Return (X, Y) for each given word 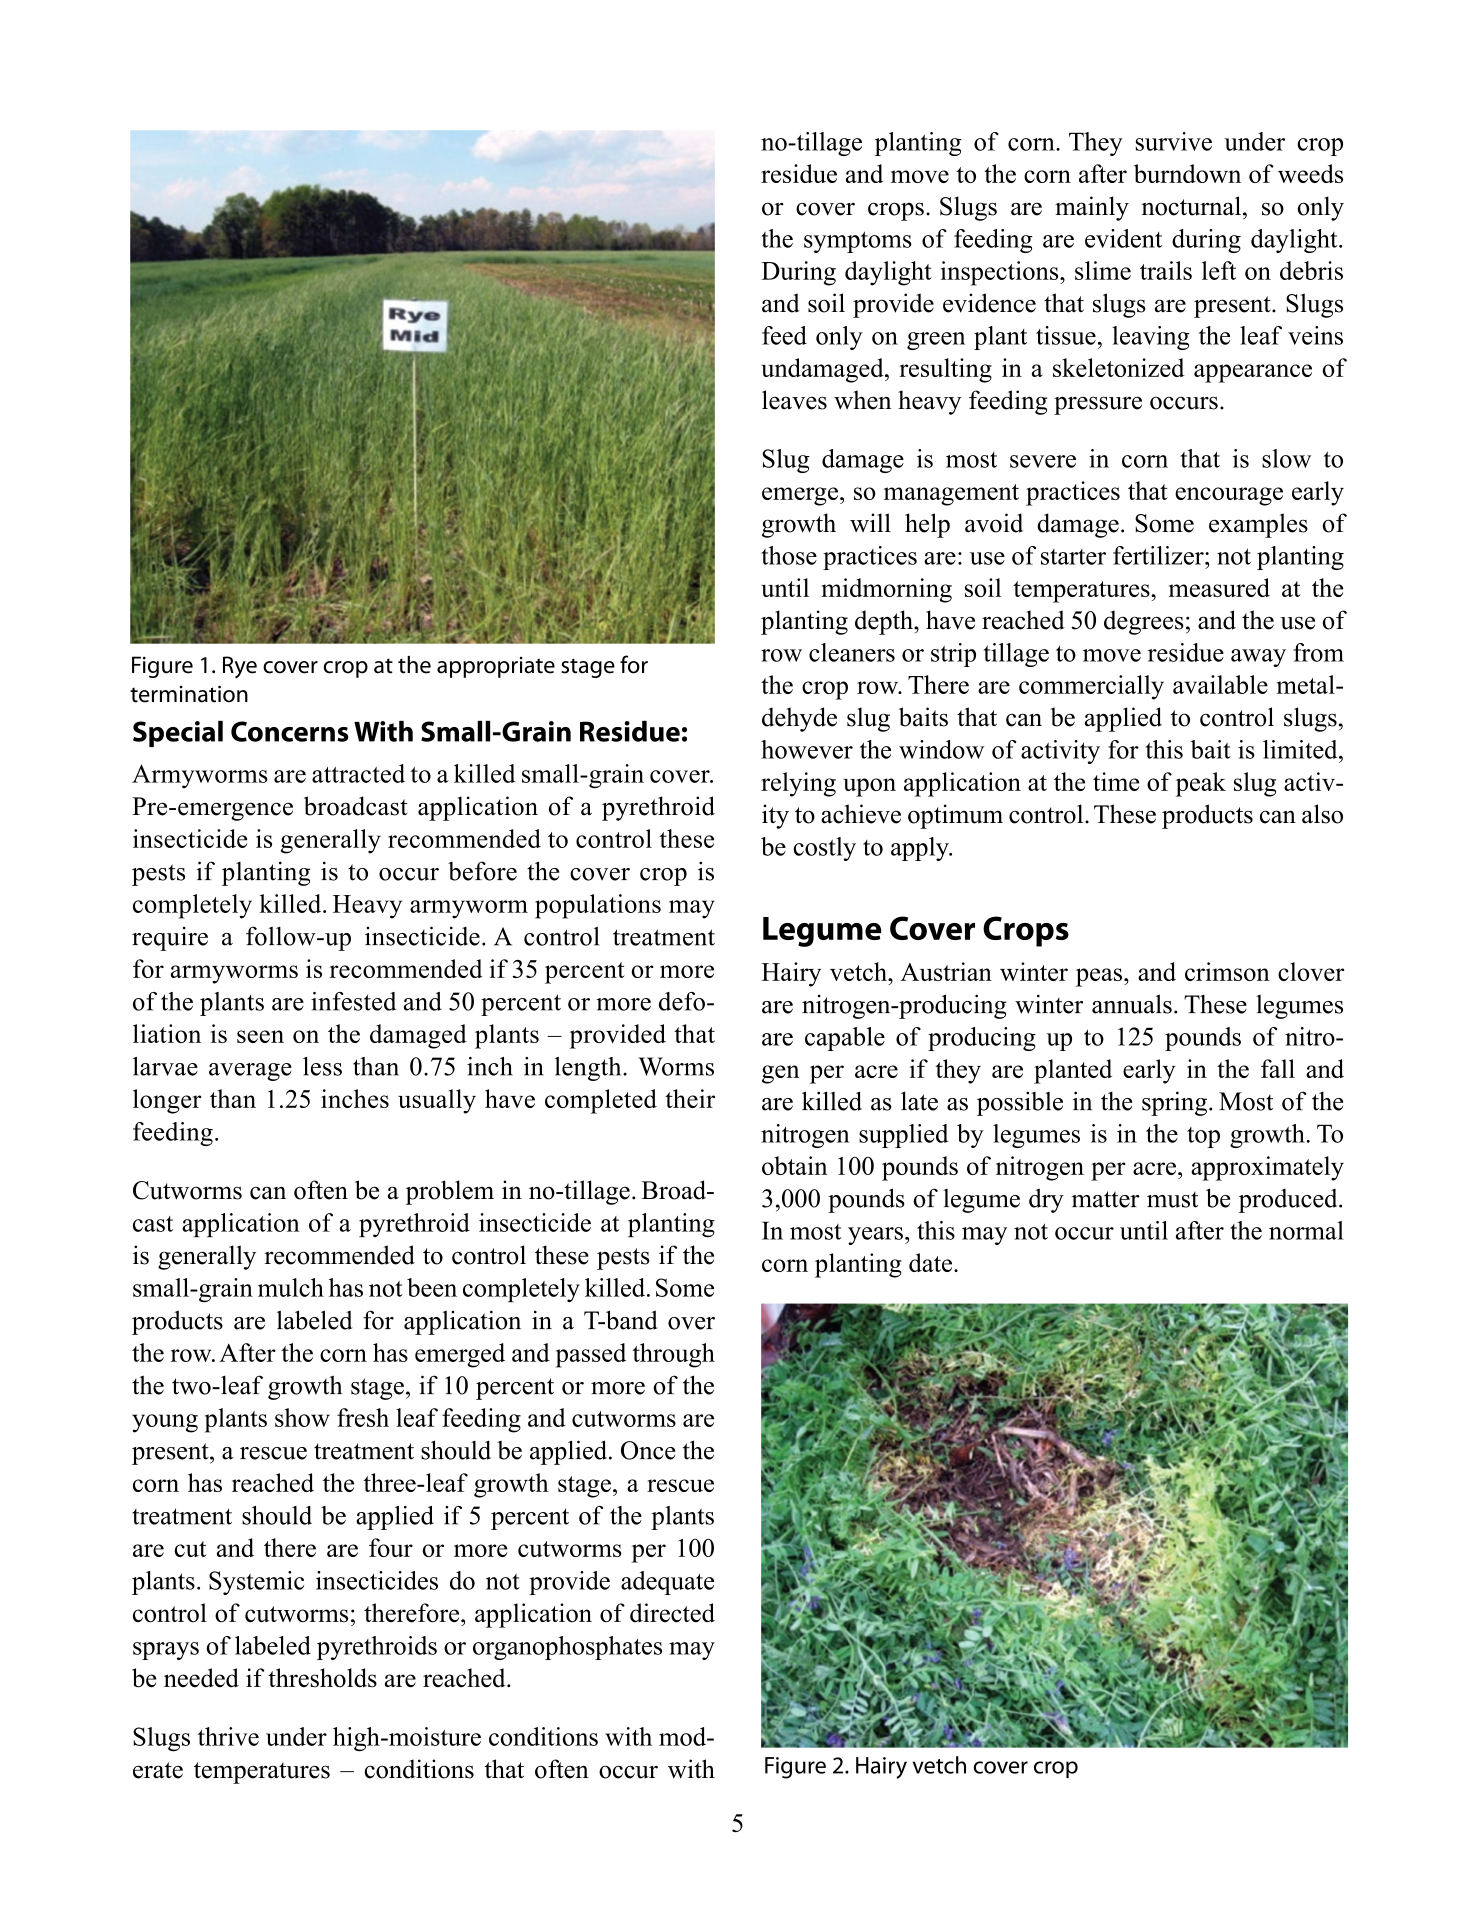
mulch (291, 1287)
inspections (1001, 273)
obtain (794, 1165)
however (807, 749)
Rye (240, 667)
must (1172, 1200)
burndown (1187, 173)
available (1220, 684)
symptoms (858, 242)
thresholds (322, 1678)
